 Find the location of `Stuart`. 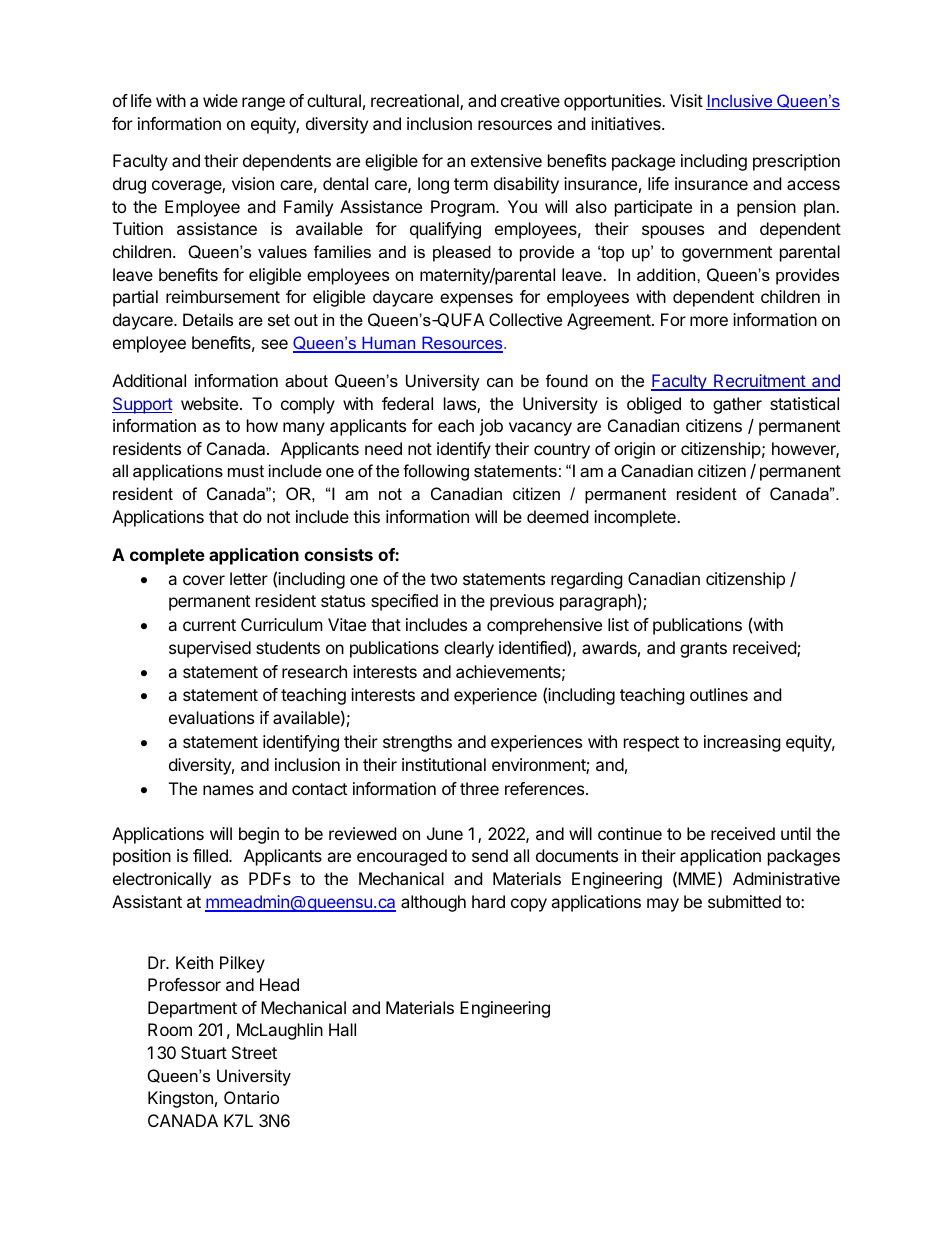

Stuart is located at coordinates (204, 1052).
